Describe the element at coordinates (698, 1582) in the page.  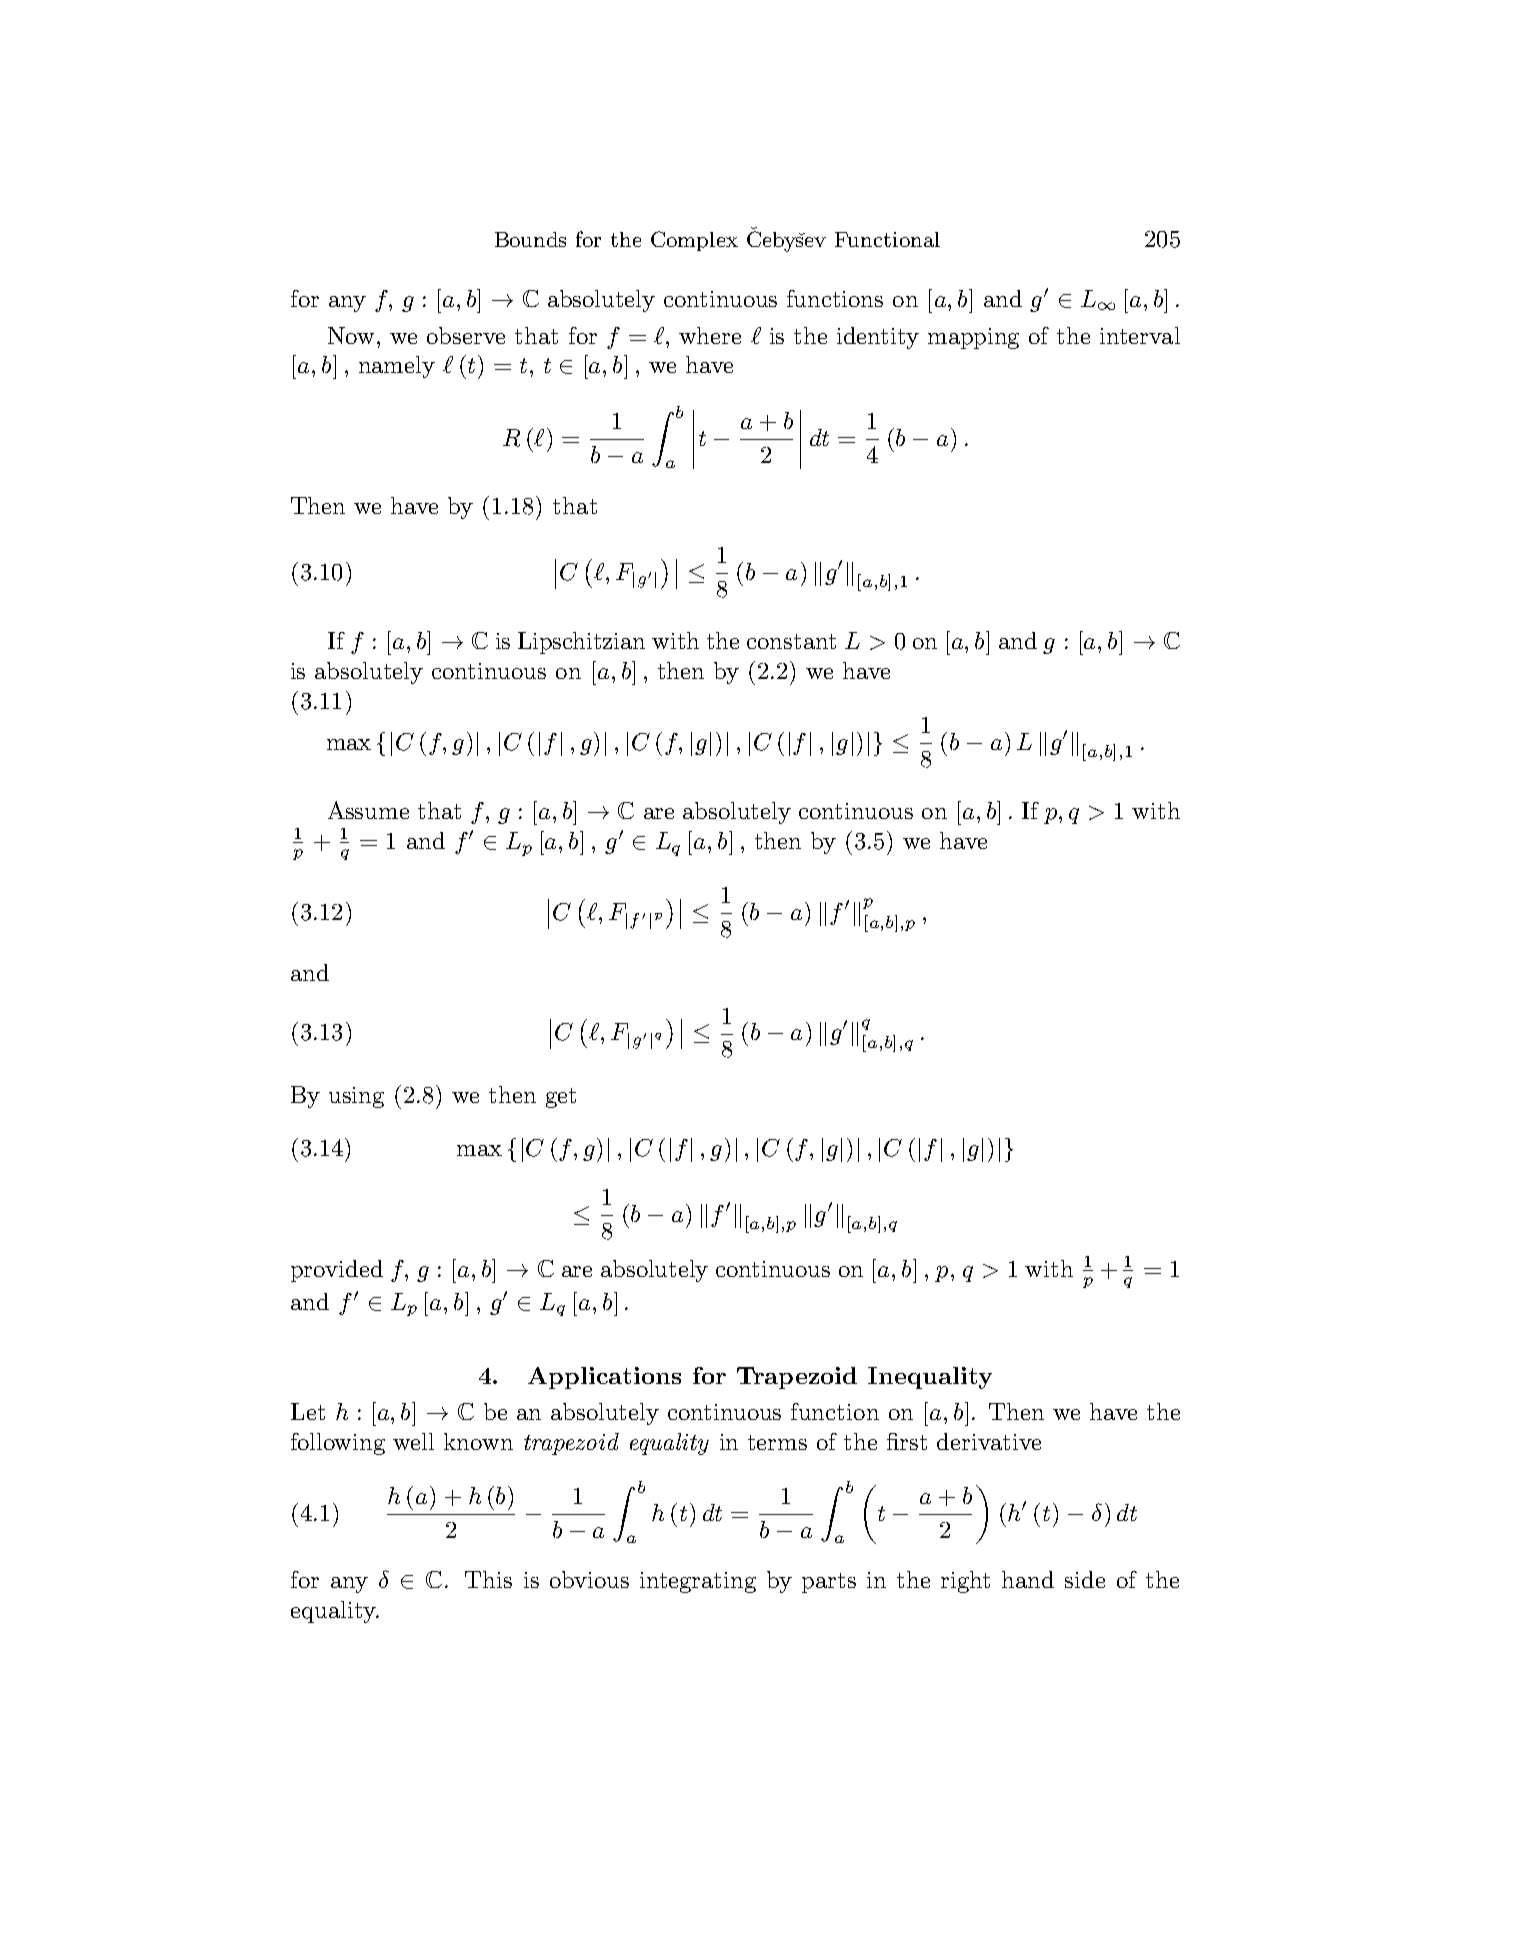
I see `integrating` at that location.
